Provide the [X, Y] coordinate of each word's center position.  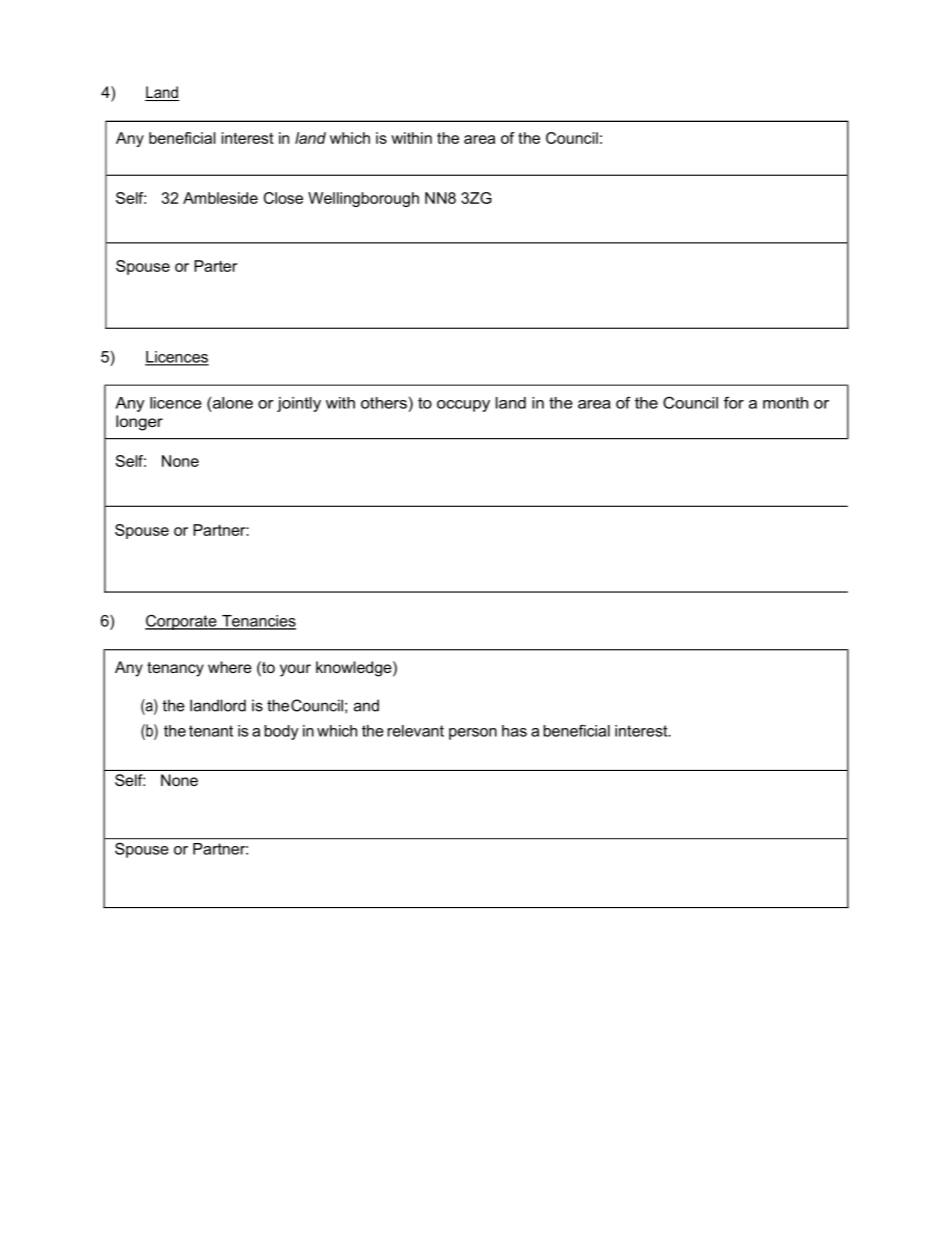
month [785, 403]
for [734, 402]
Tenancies [258, 622]
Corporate [182, 622]
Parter [215, 266]
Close [283, 198]
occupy [463, 406]
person [473, 734]
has [514, 731]
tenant [211, 731]
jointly [299, 404]
